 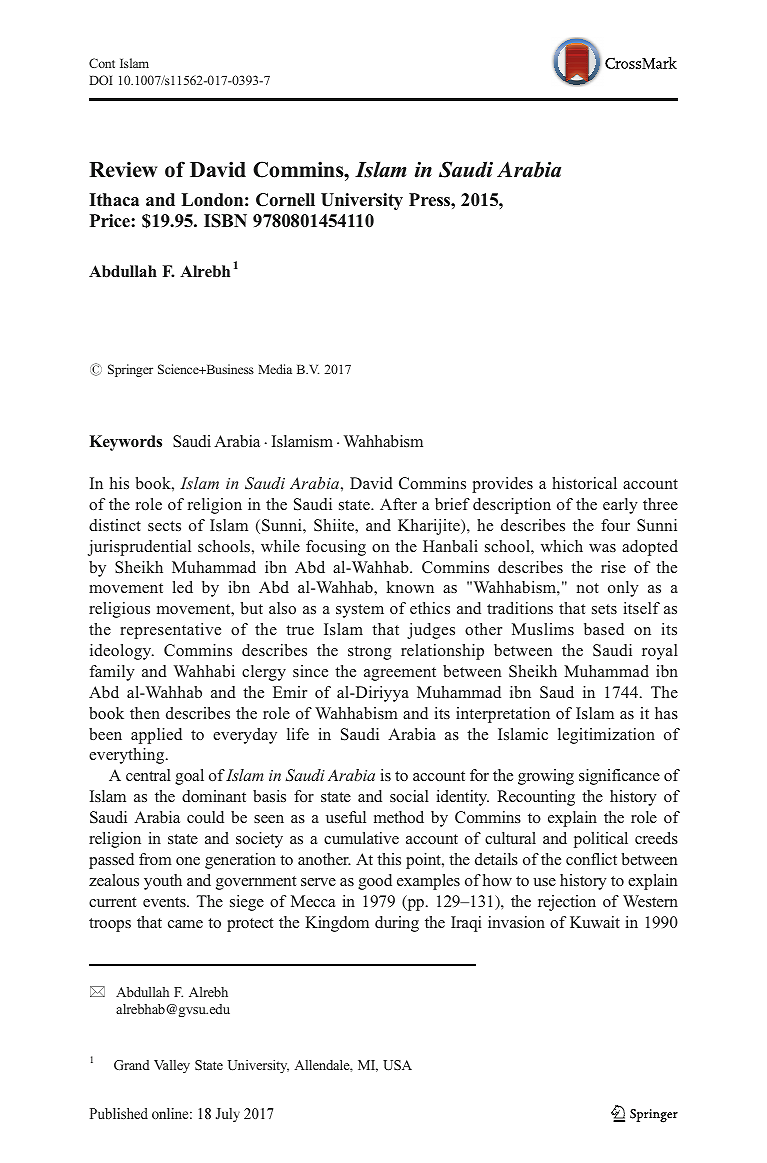 I want to click on ISBN, so click(x=225, y=221).
